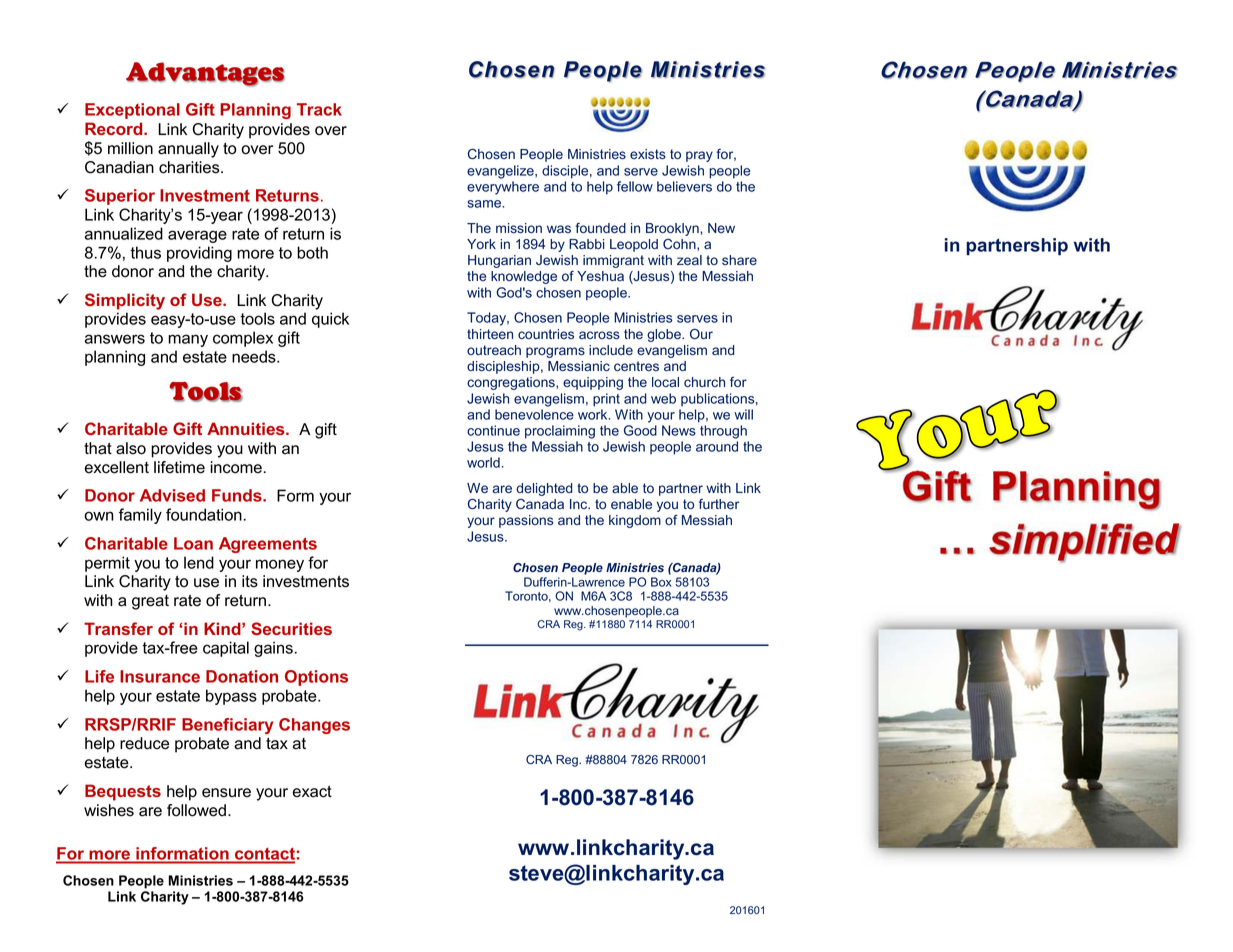 This document has width=1233, height=952. Describe the element at coordinates (319, 109) in the document. I see `Track` at that location.
